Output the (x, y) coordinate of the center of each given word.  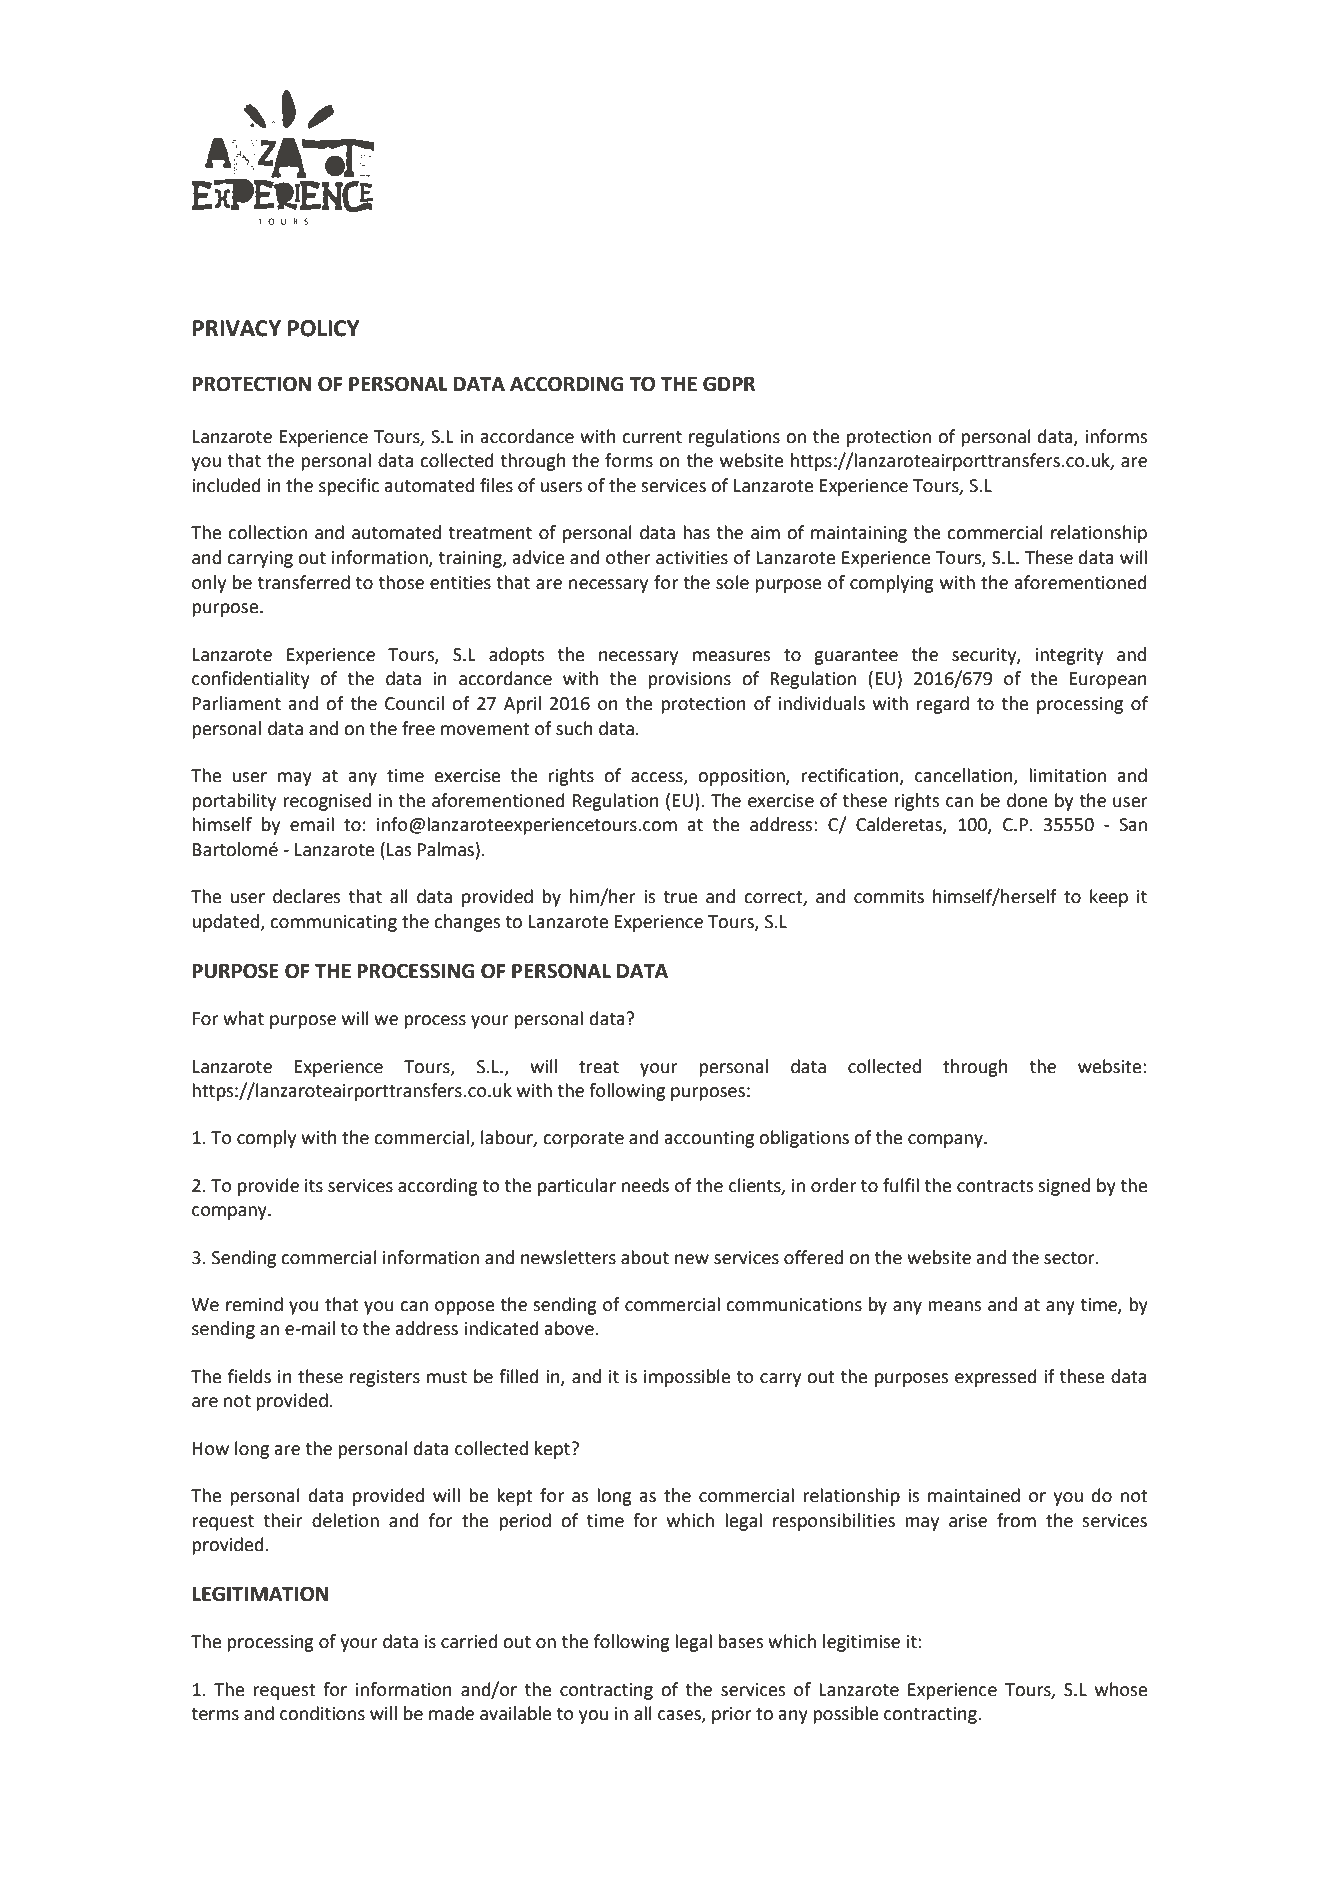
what (243, 1018)
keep (1109, 898)
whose (1121, 1689)
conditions (322, 1713)
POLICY (324, 328)
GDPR (729, 384)
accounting (709, 1139)
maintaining (859, 534)
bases (741, 1641)
